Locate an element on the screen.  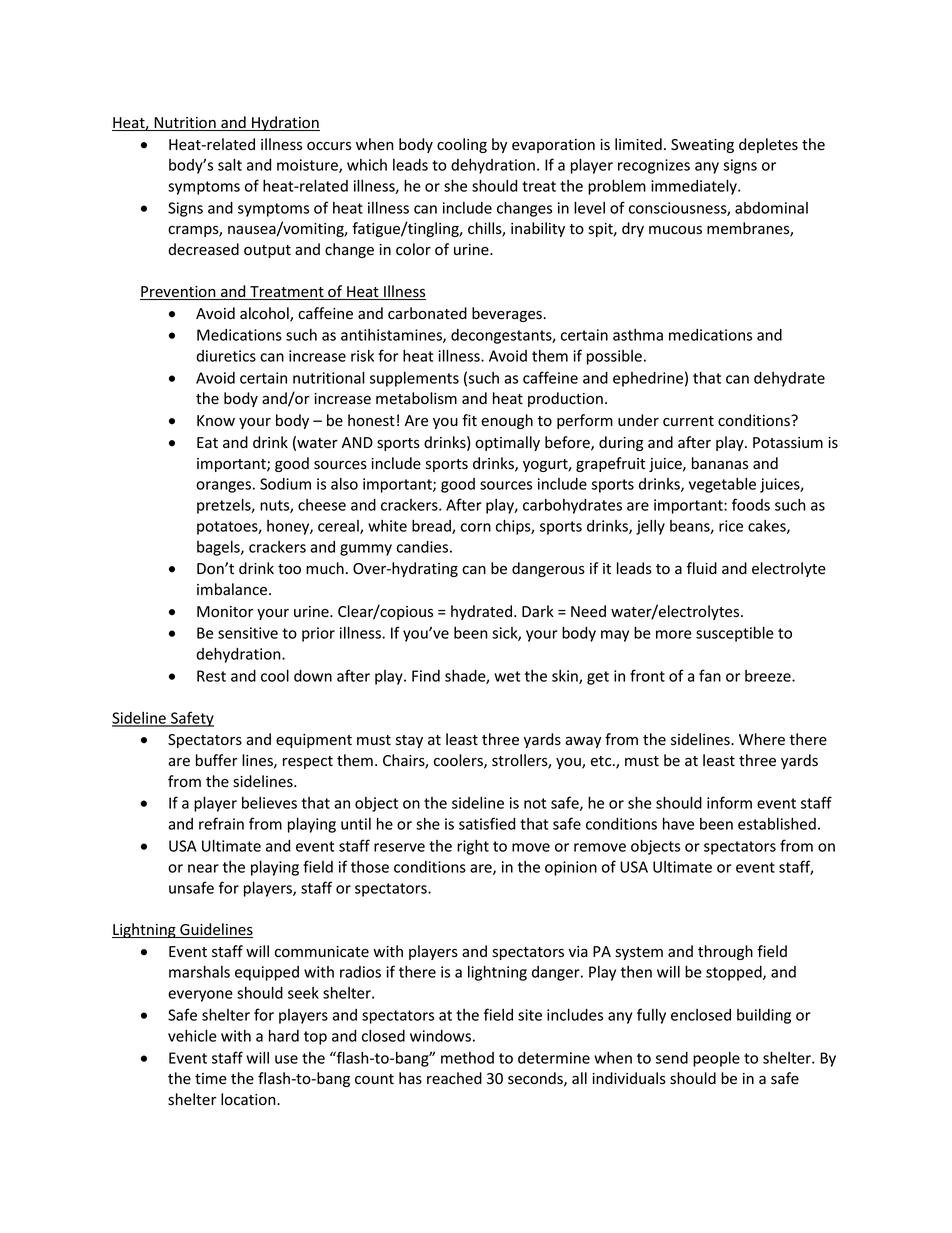
inform is located at coordinates (729, 802).
